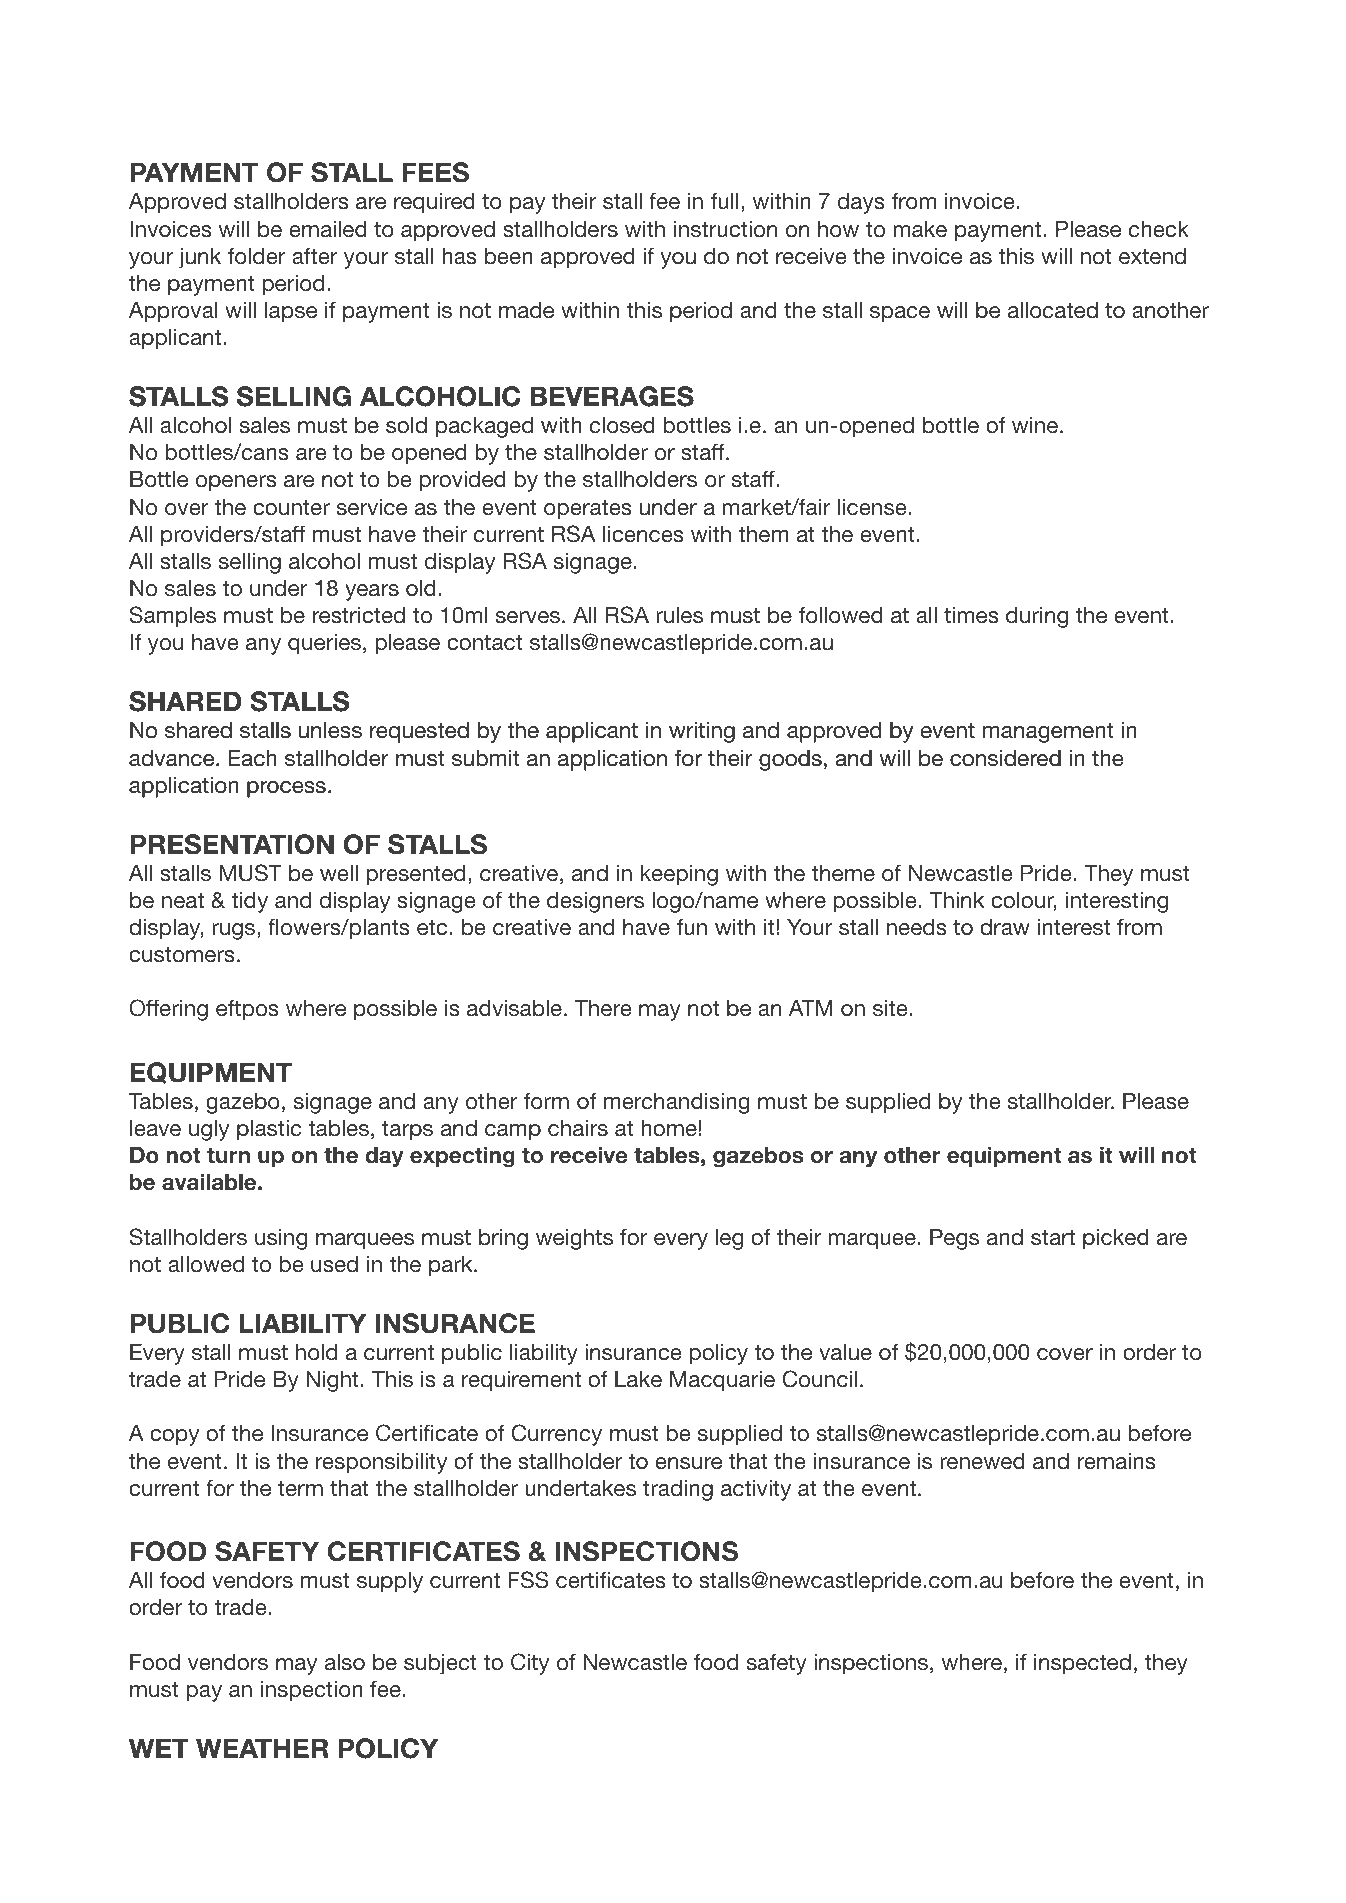 The width and height of the screenshot is (1346, 1903). I want to click on wine, so click(1036, 425).
